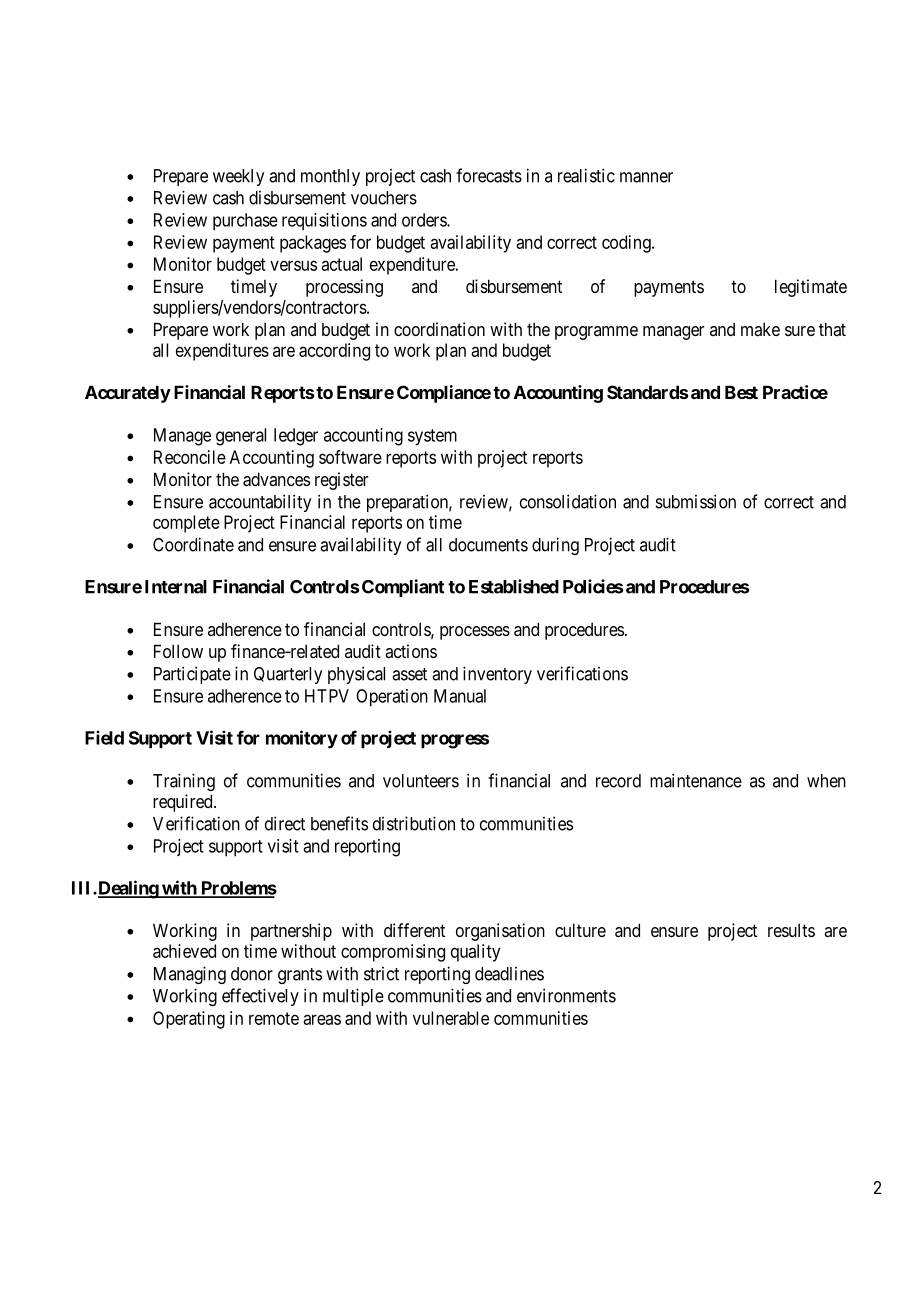 The width and height of the screenshot is (924, 1308). I want to click on weekly, so click(238, 177).
